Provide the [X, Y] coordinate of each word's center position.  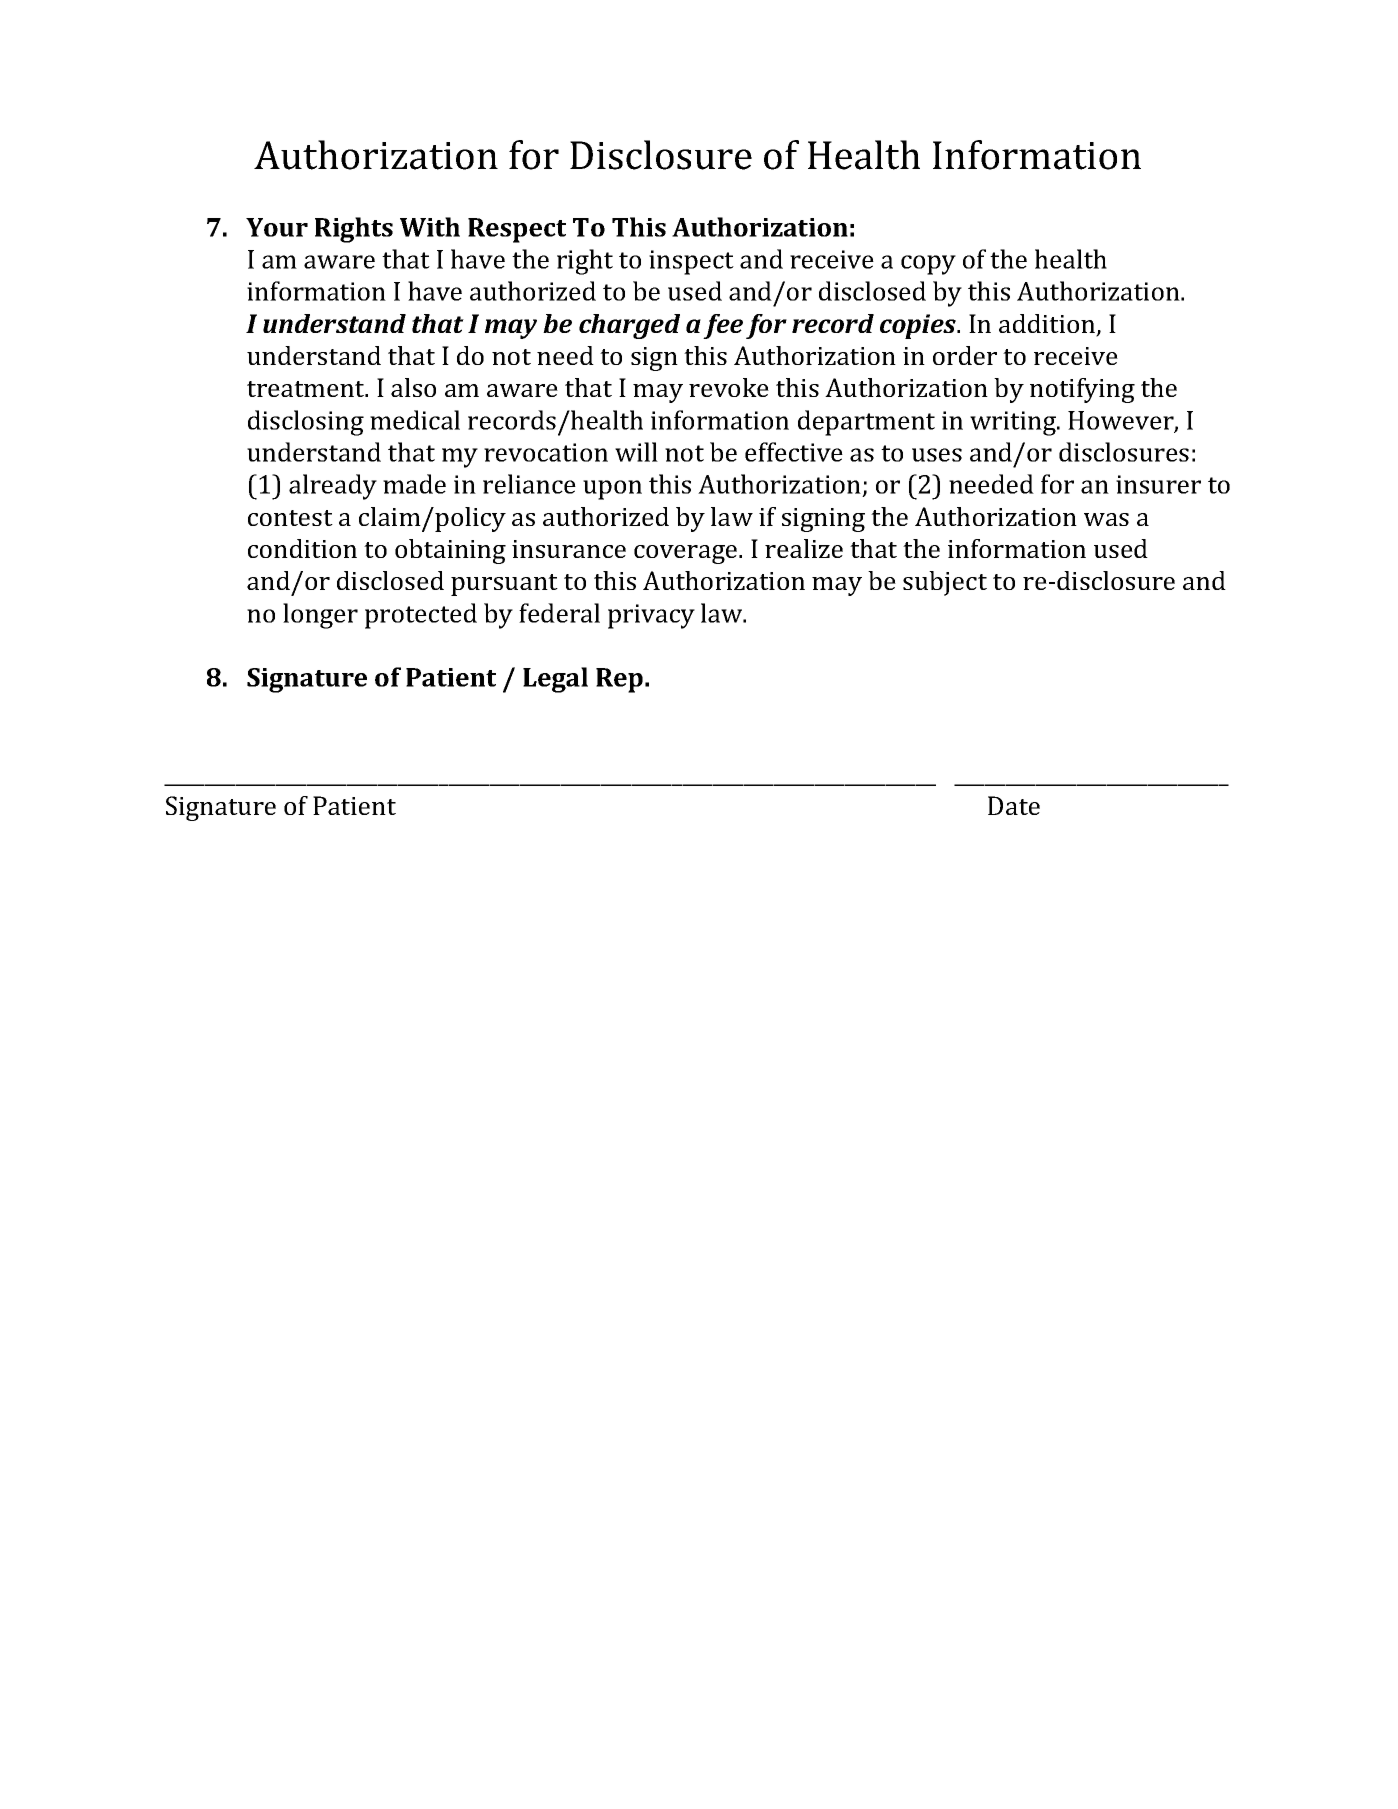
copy [928, 265]
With [430, 227]
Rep [619, 680]
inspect [691, 262]
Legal [555, 680]
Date [1014, 805]
